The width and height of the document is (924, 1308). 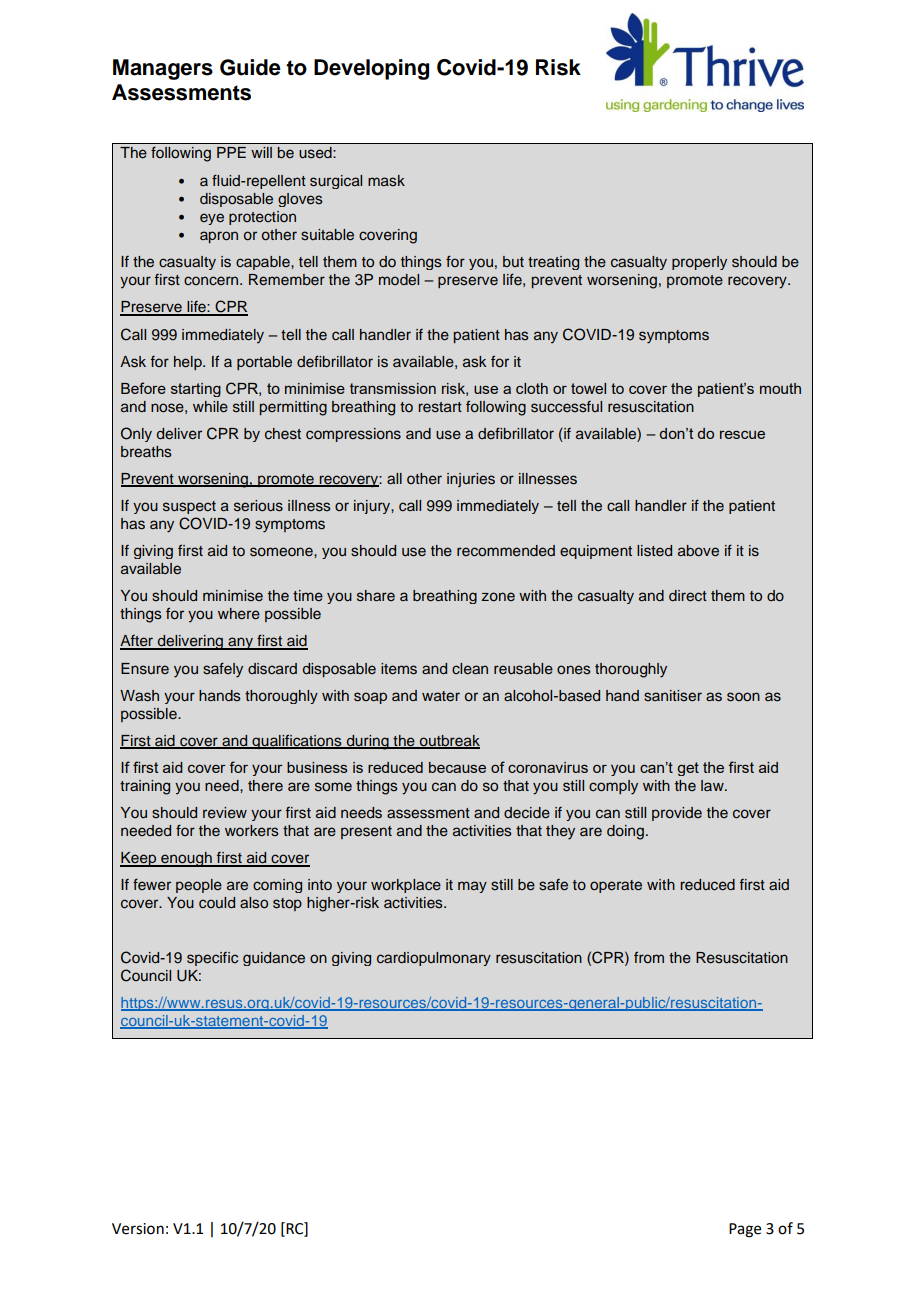 What do you see at coordinates (189, 507) in the document?
I see `suspect` at bounding box center [189, 507].
